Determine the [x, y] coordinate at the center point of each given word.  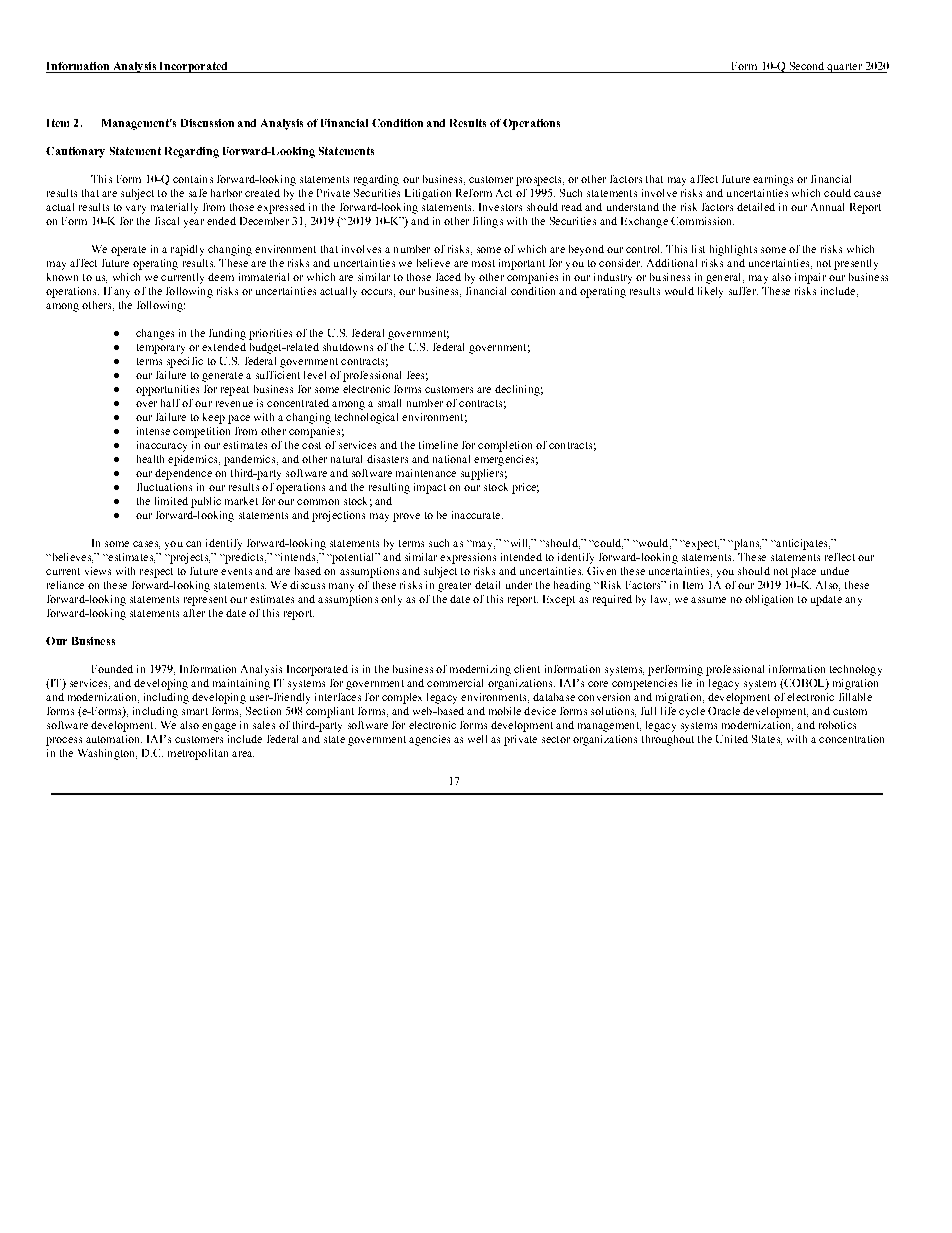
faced [448, 277]
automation [114, 739]
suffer [743, 291]
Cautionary [75, 152]
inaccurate [477, 515]
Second [807, 66]
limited [171, 501]
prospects [540, 181]
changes [155, 334]
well [477, 739]
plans [746, 544]
